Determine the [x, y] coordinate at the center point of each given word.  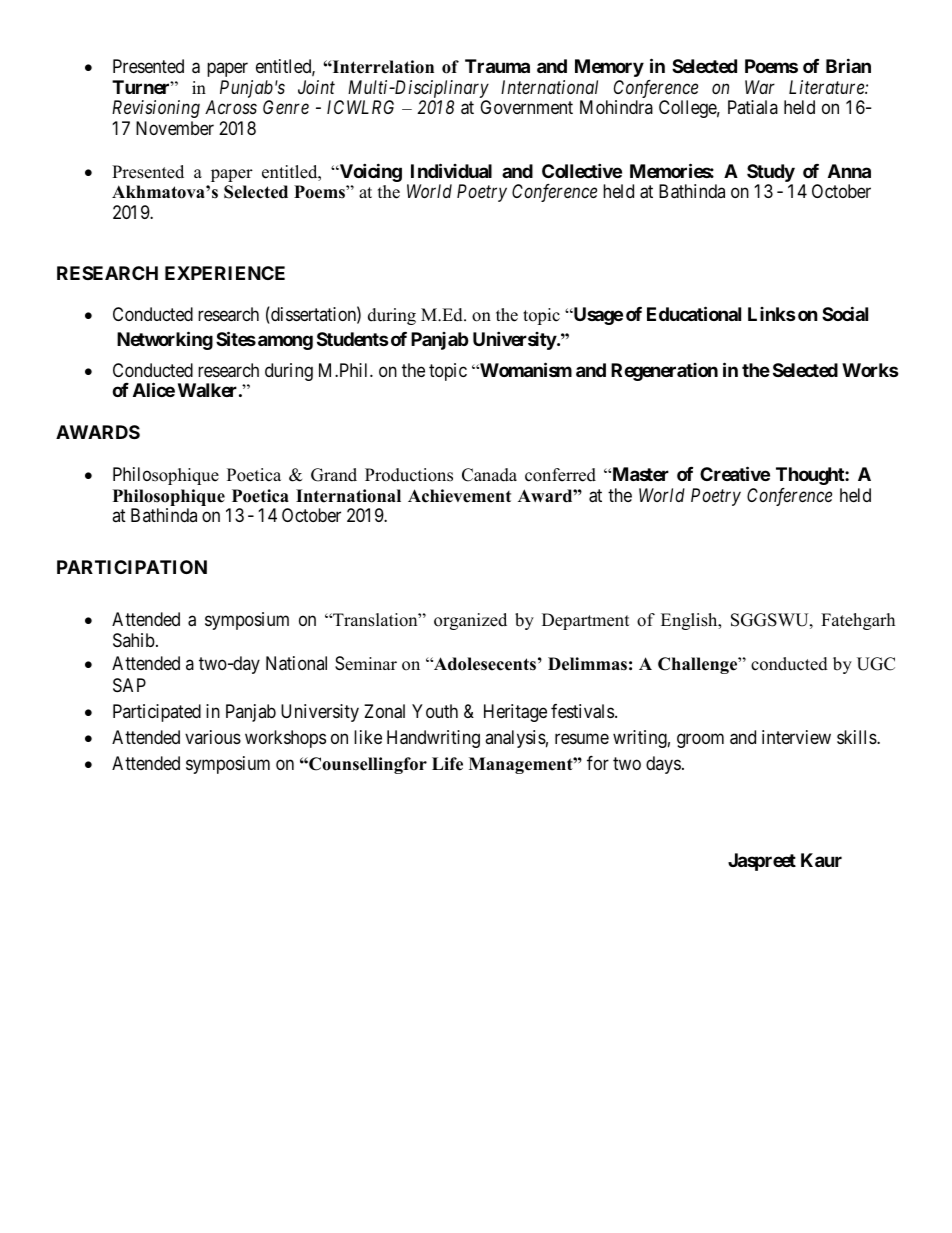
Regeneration [664, 372]
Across [231, 107]
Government [526, 107]
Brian [848, 65]
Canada [489, 475]
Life [447, 764]
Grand [334, 475]
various [213, 737]
